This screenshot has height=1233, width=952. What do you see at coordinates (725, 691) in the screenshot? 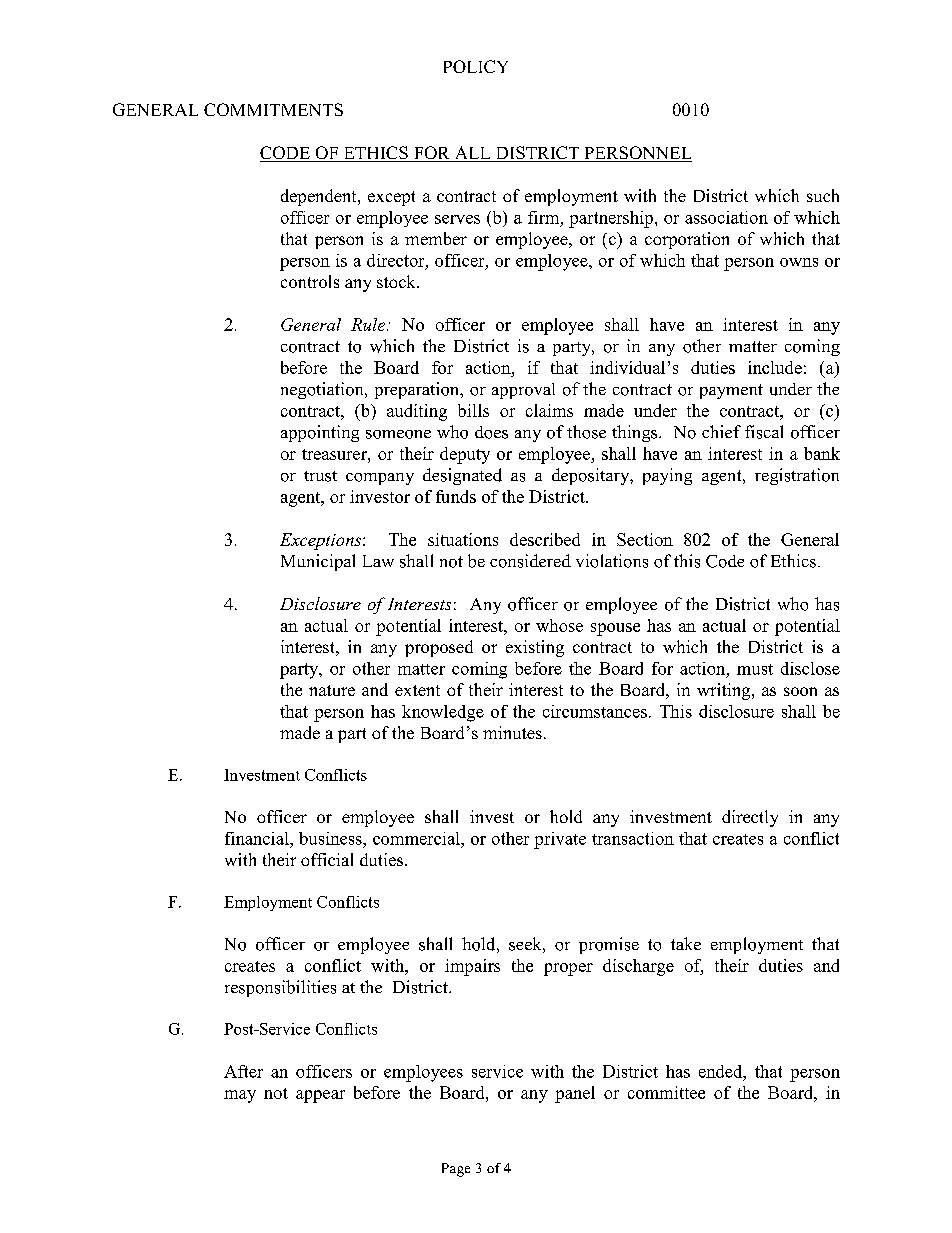
I see `writing` at bounding box center [725, 691].
